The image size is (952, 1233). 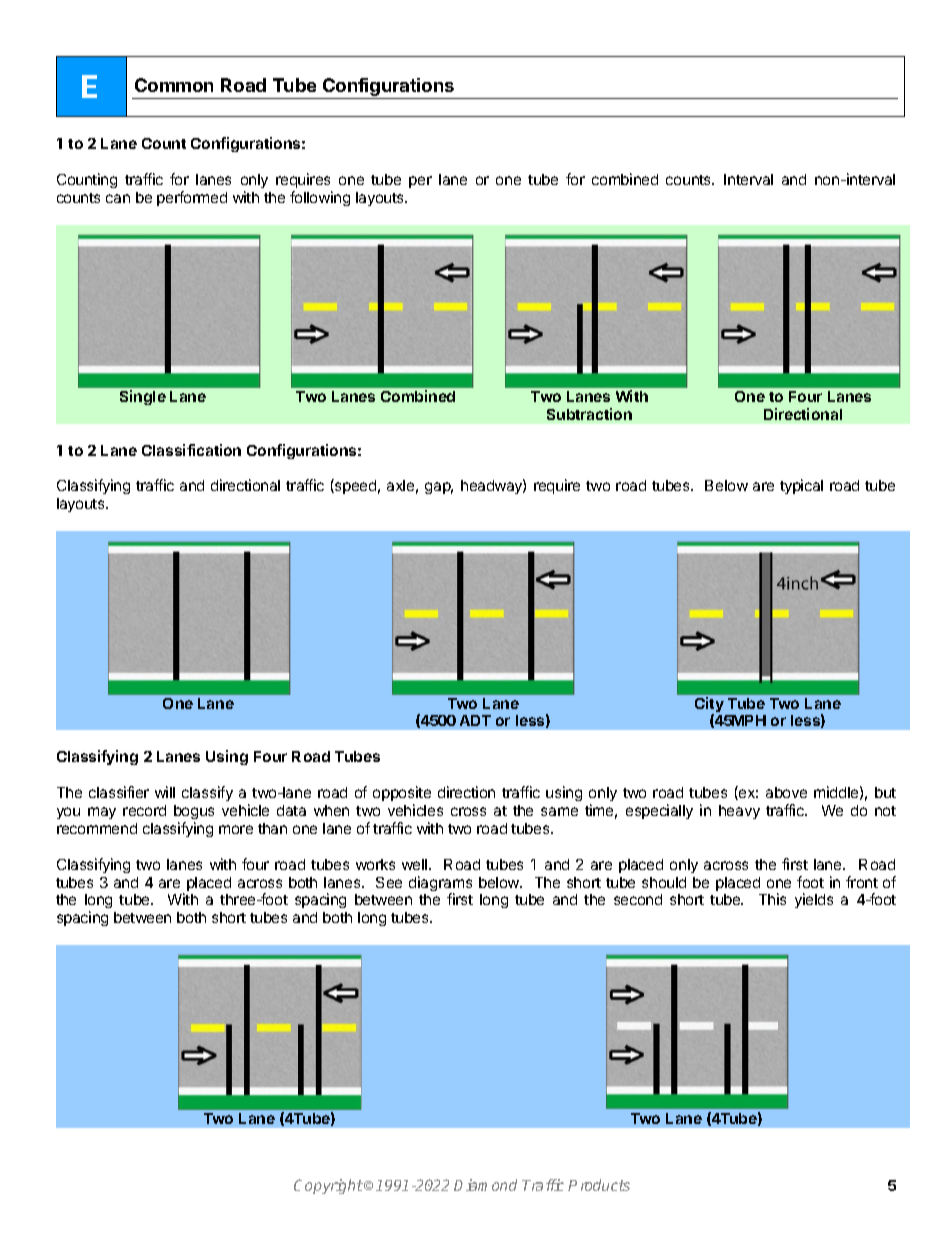 What do you see at coordinates (801, 486) in the screenshot?
I see `typical` at bounding box center [801, 486].
